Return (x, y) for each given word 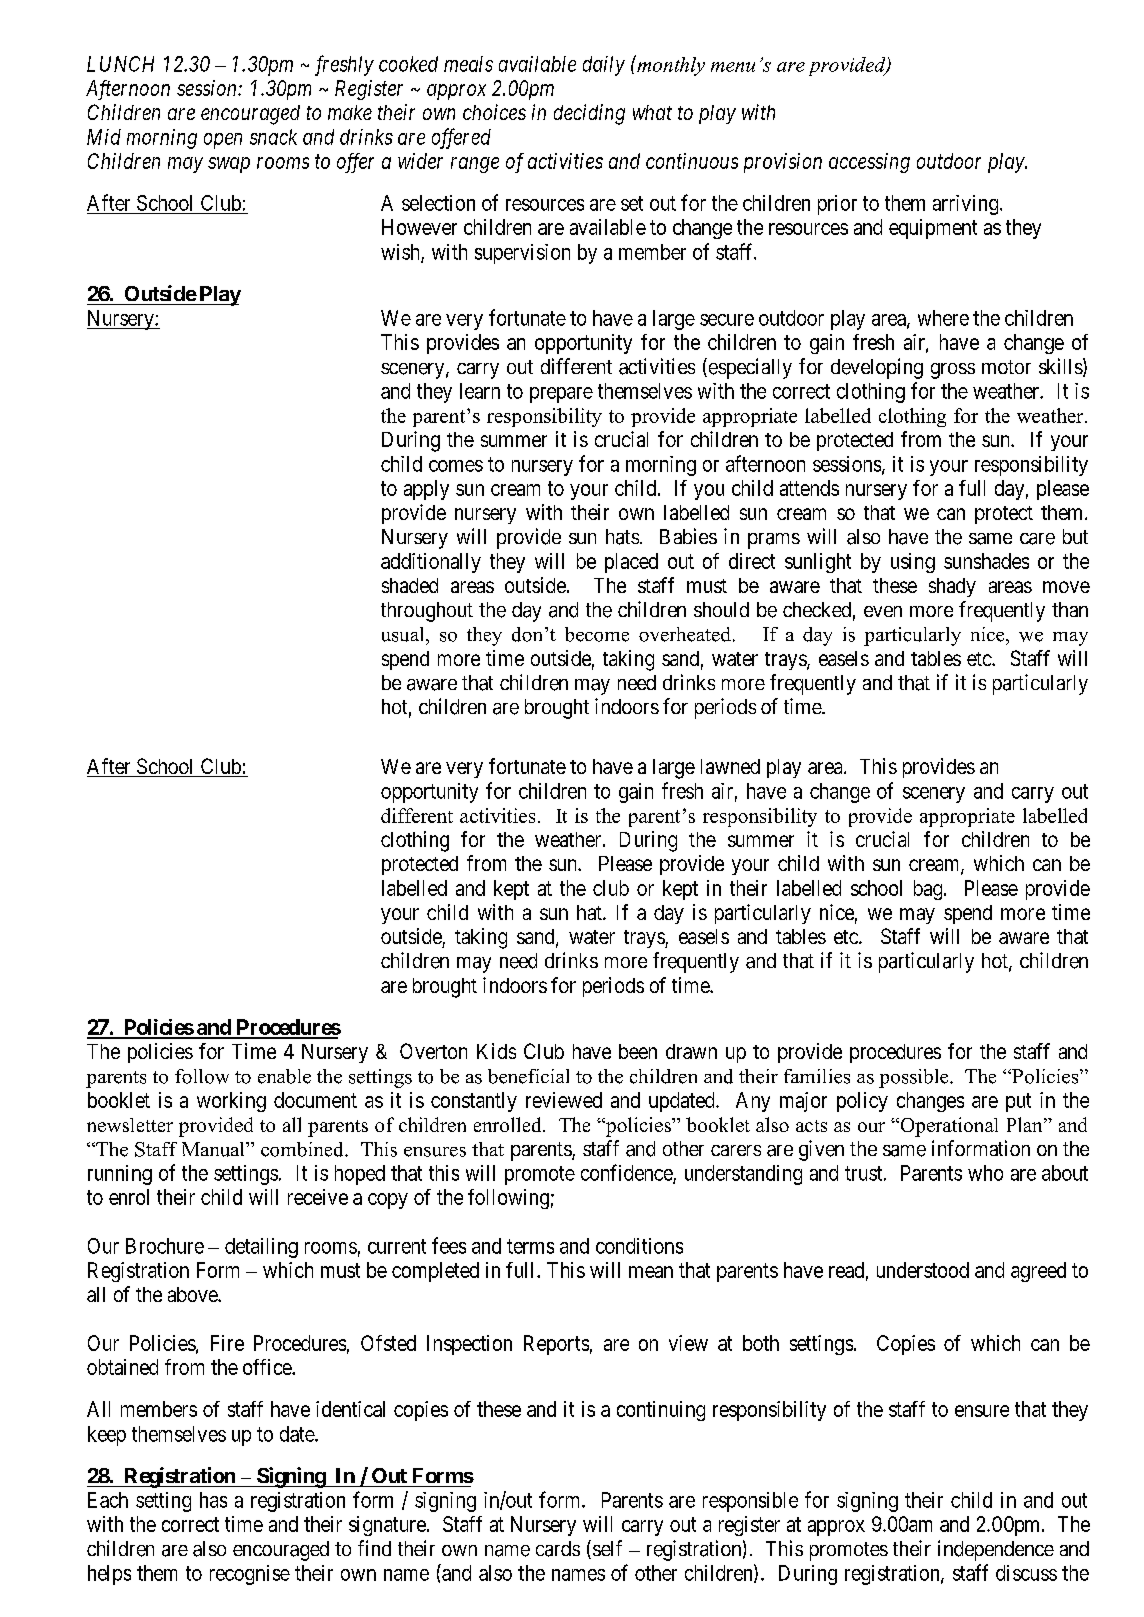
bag (929, 890)
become (597, 634)
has (213, 1500)
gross (953, 371)
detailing (261, 1248)
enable (284, 1076)
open (223, 141)
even (883, 611)
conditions (639, 1246)
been (638, 1051)
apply (426, 490)
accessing (869, 163)
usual (404, 634)
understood (923, 1270)
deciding (589, 114)
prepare (561, 395)
